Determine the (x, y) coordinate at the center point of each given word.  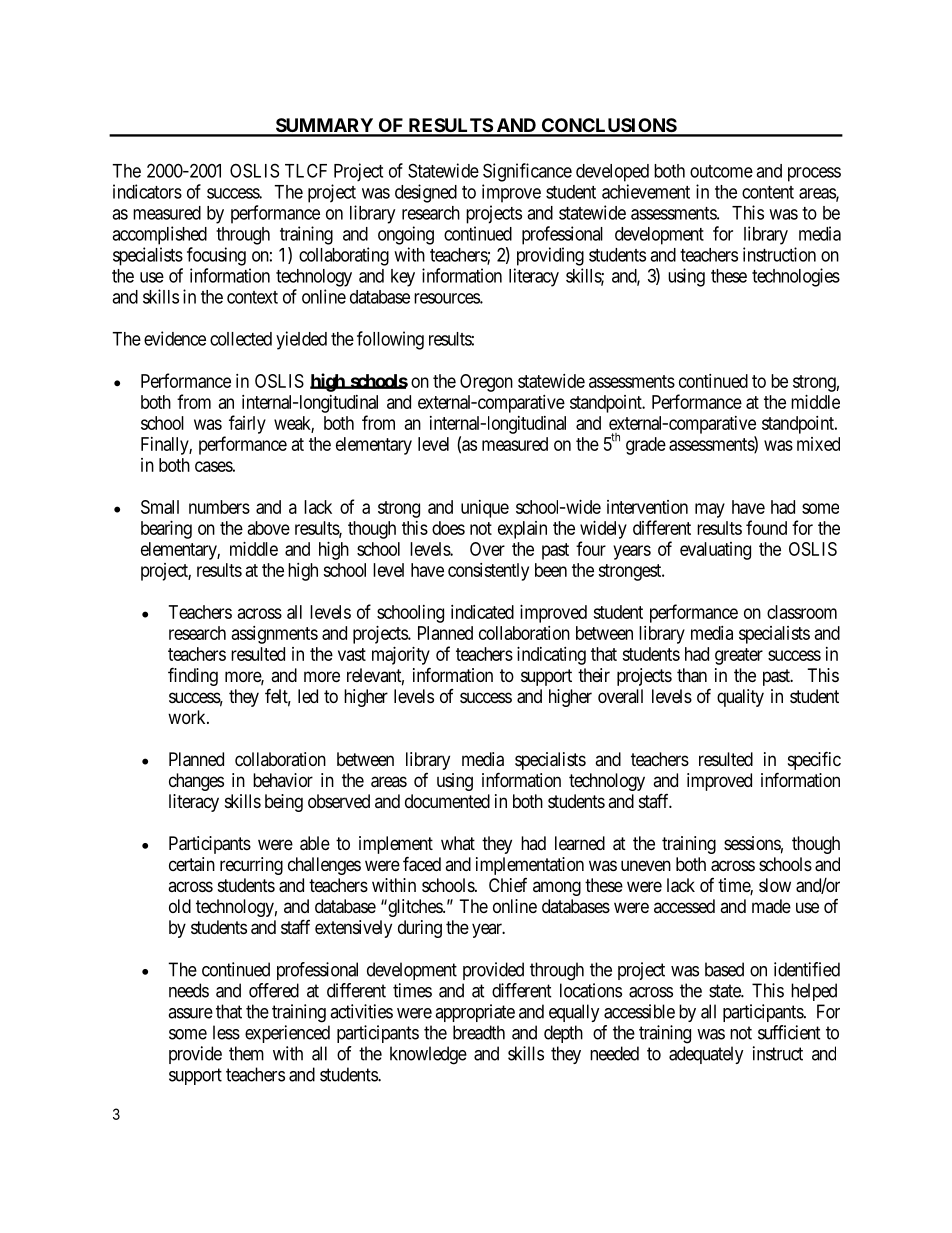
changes (196, 782)
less (226, 1032)
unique (485, 509)
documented (447, 801)
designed (426, 193)
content (768, 192)
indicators (147, 191)
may (710, 510)
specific (814, 760)
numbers (219, 507)
